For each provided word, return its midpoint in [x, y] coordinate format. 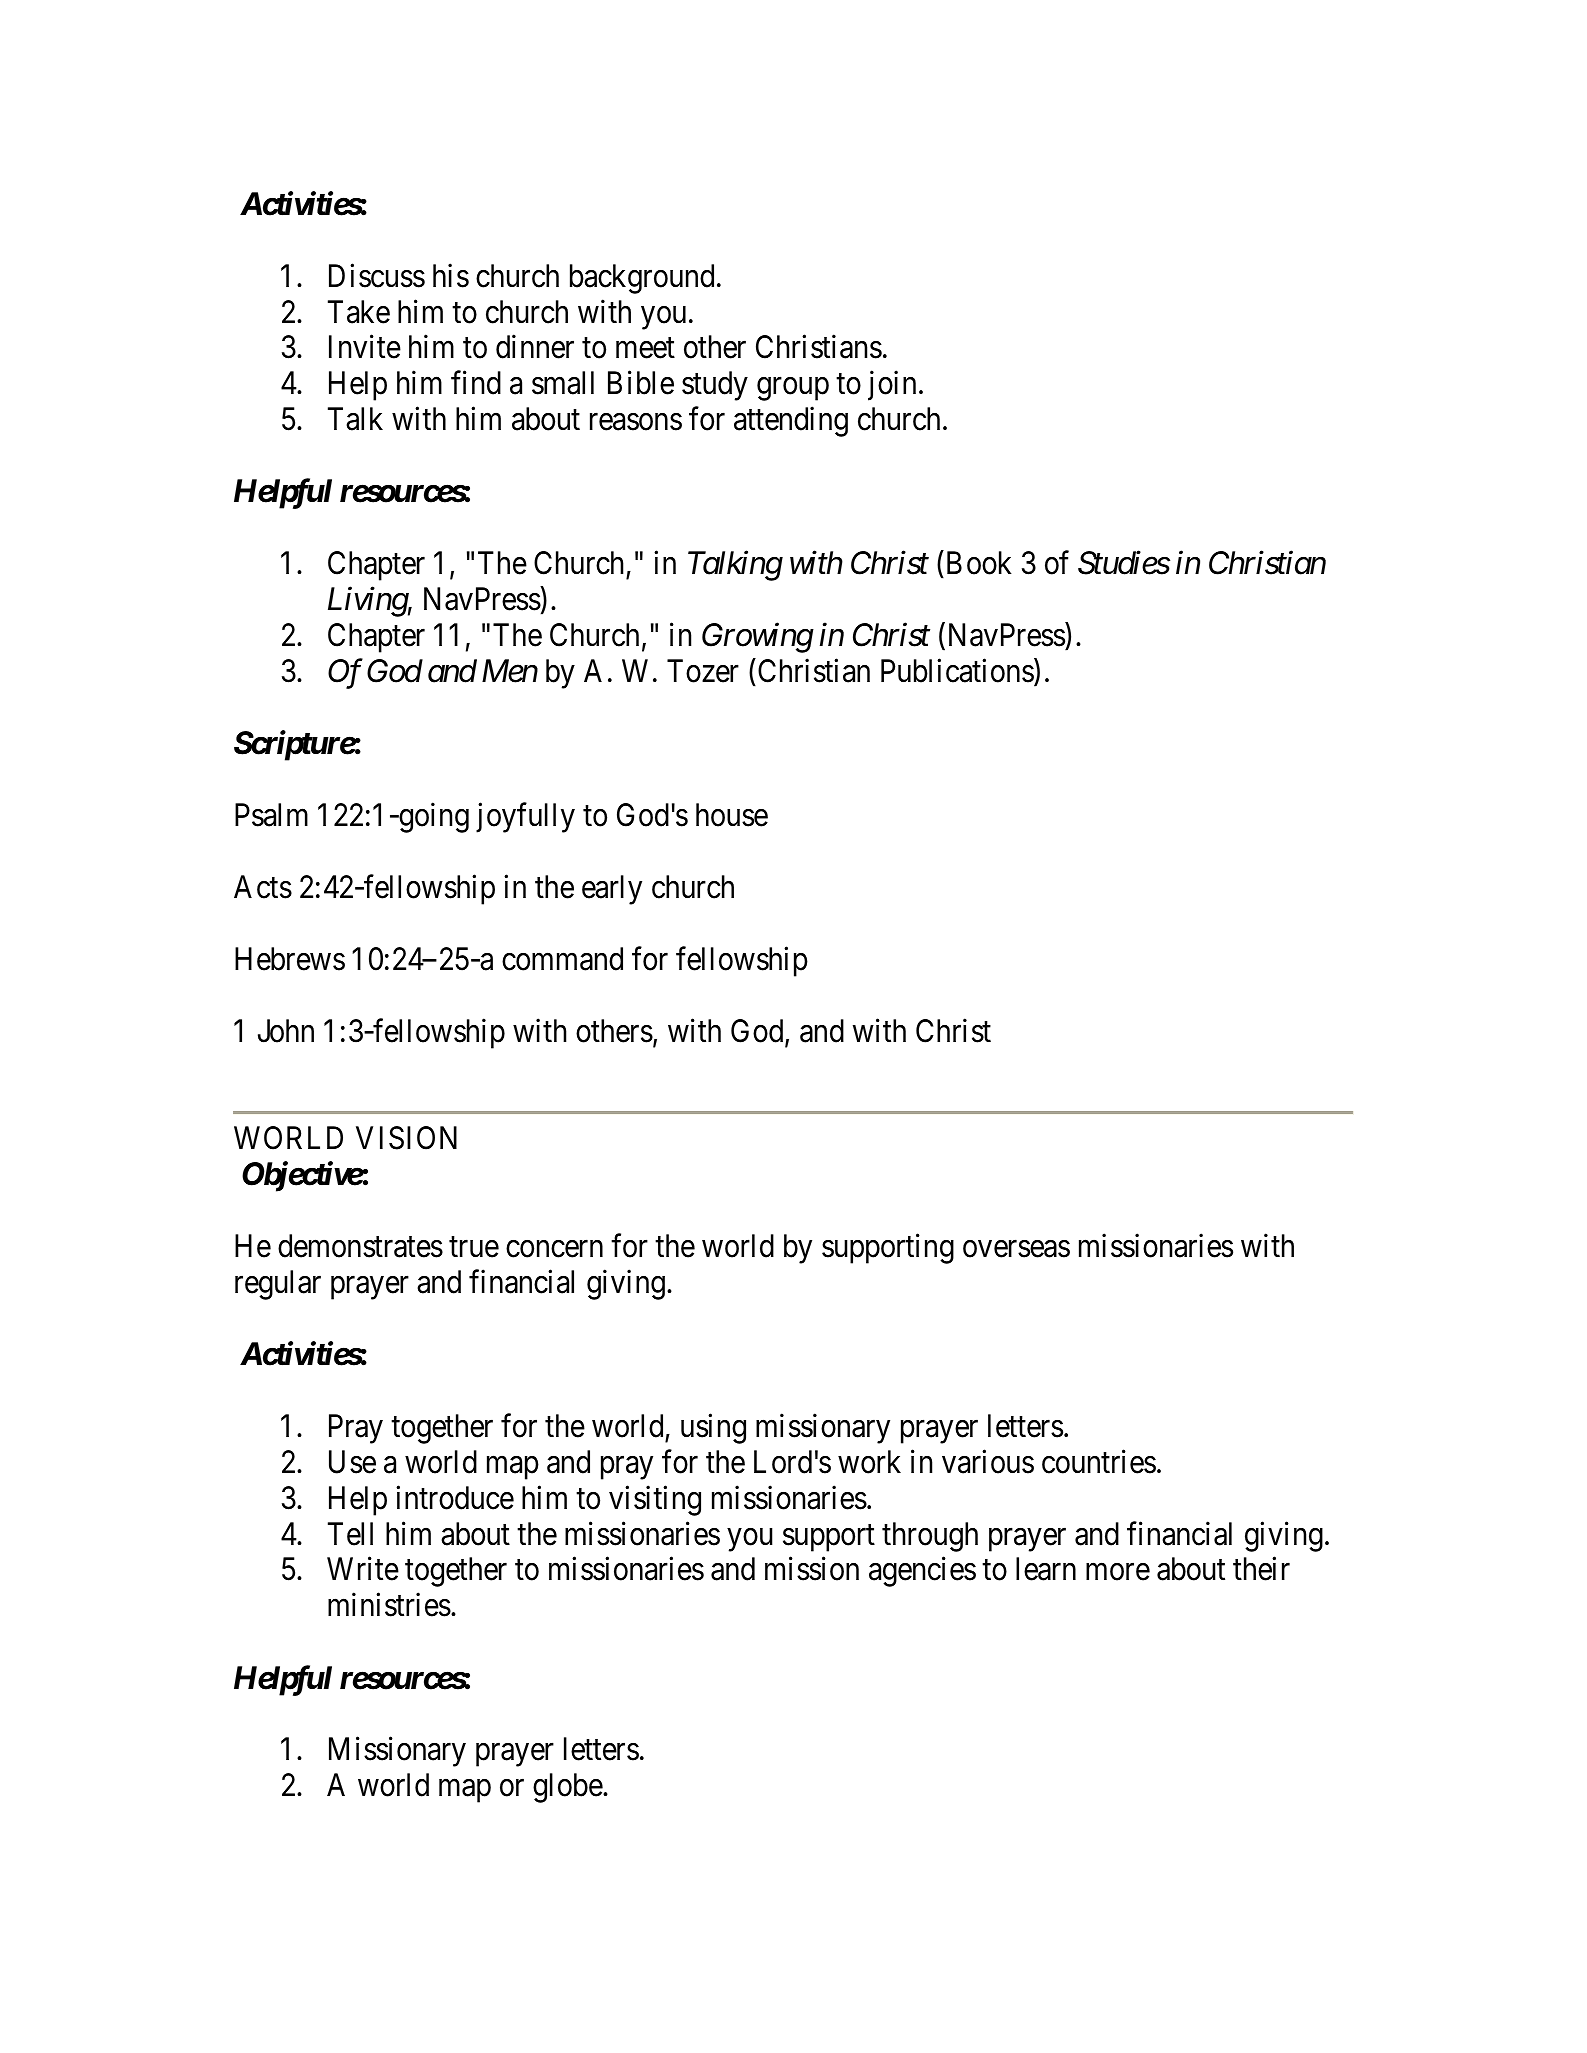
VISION [406, 1138]
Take [359, 312]
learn [1046, 1569]
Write [363, 1569]
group [793, 389]
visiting [655, 1501]
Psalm [271, 815]
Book [979, 563]
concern [554, 1249]
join [892, 386]
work [869, 1462]
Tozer [703, 671]
